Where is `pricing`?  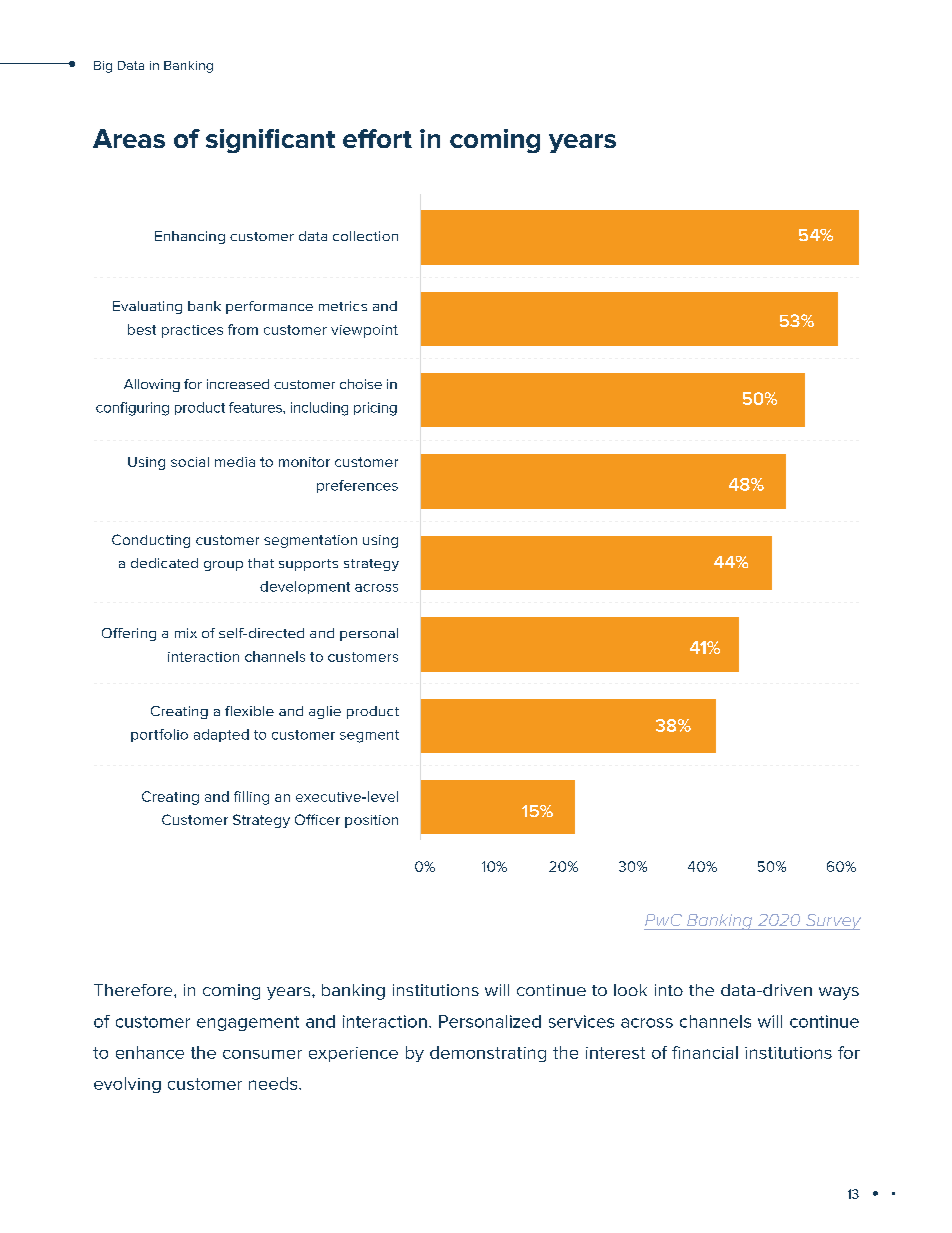 pricing is located at coordinates (375, 409).
